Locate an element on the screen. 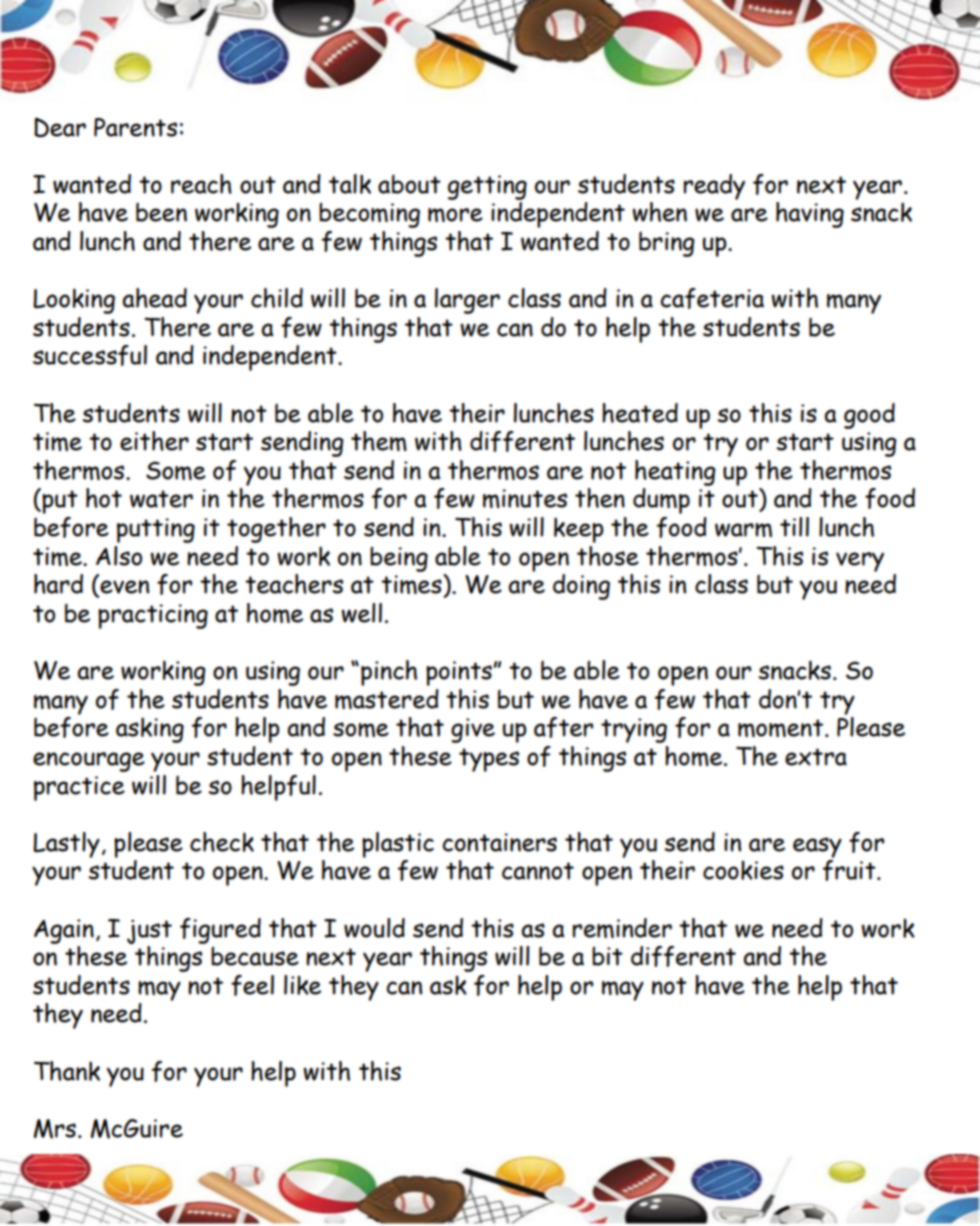  very is located at coordinates (860, 562).
